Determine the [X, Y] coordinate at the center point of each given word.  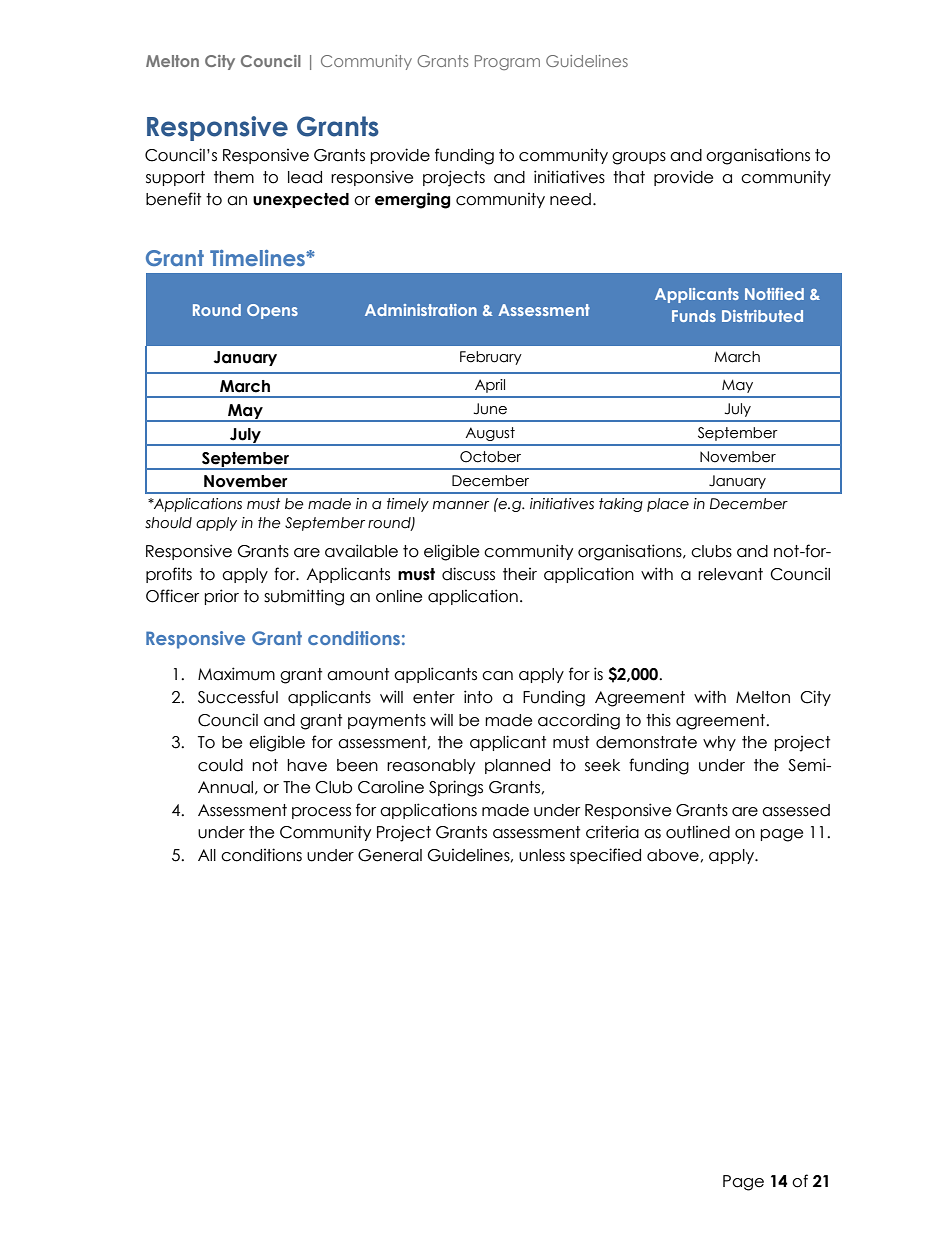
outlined [698, 832]
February [491, 358]
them [234, 177]
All [207, 855]
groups [639, 158]
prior [221, 597]
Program [507, 62]
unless [542, 855]
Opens [272, 311]
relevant [730, 574]
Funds [694, 316]
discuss [468, 574]
